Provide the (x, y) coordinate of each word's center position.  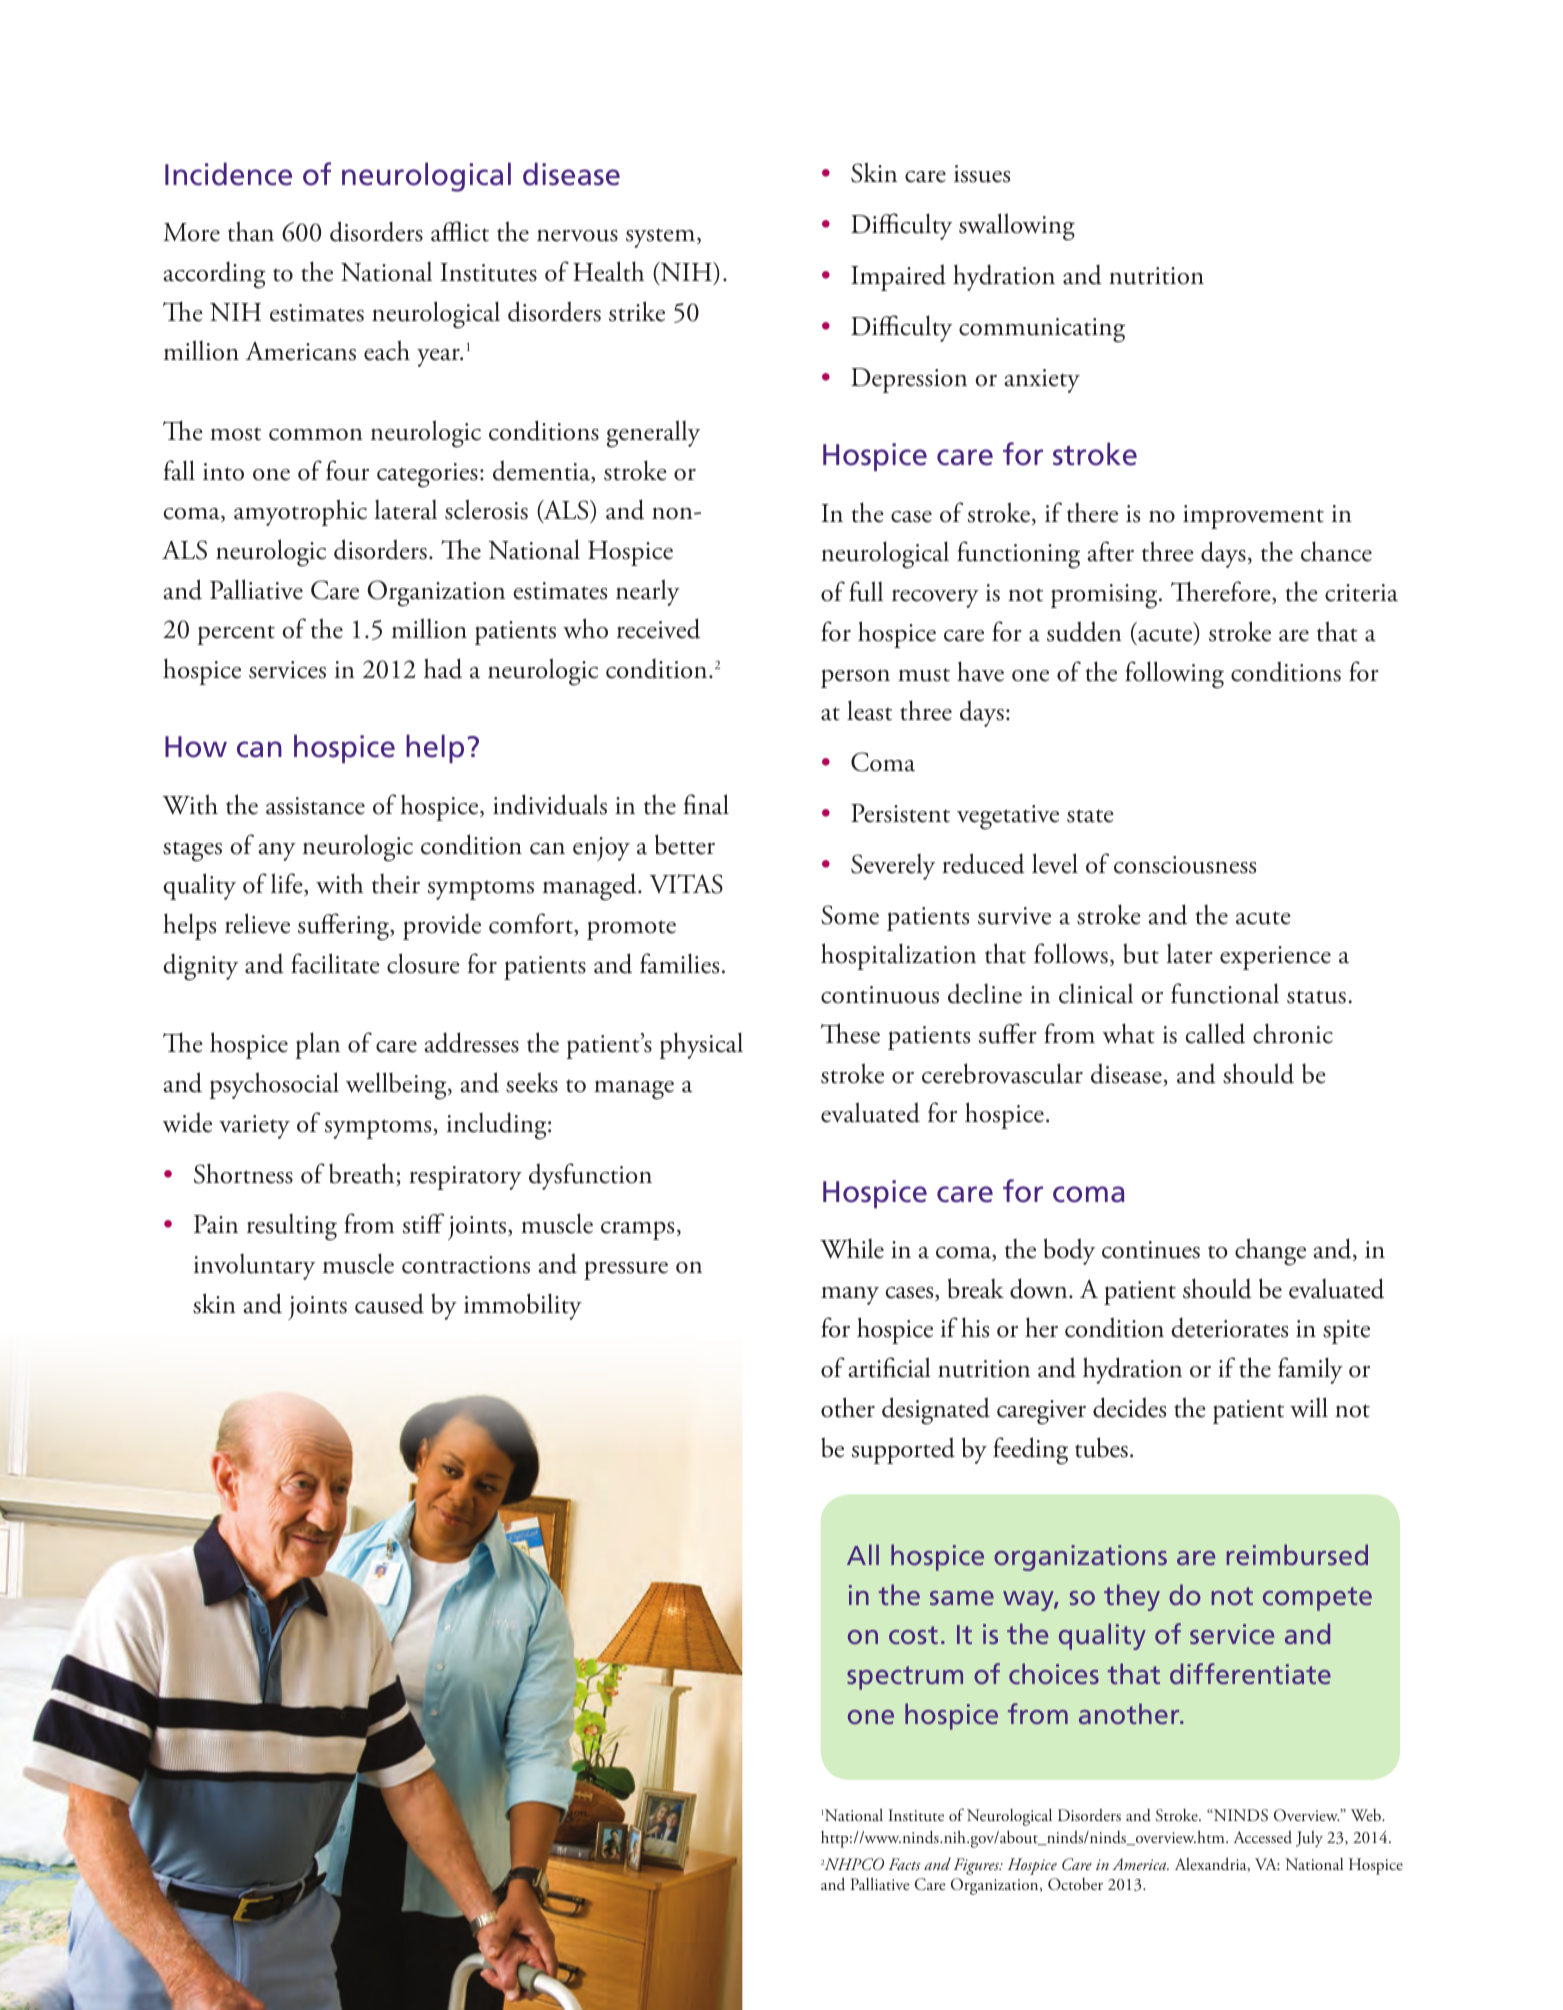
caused (389, 1303)
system (662, 238)
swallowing (1017, 227)
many (850, 1295)
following (1174, 675)
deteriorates (1229, 1327)
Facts (904, 1864)
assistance (315, 806)
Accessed (1262, 1837)
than (251, 231)
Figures (977, 1866)
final (706, 804)
